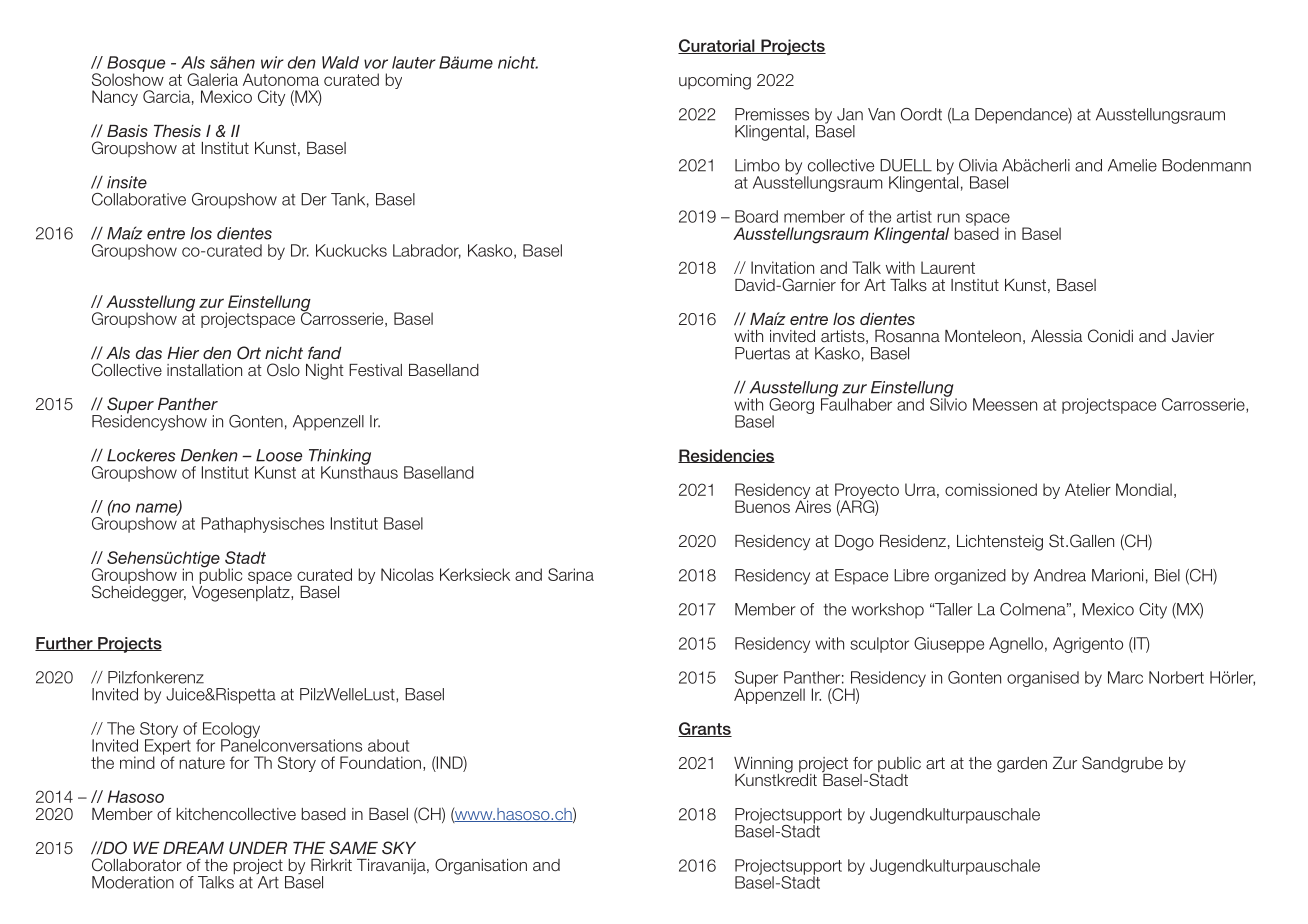 The image size is (1308, 924). What do you see at coordinates (1088, 489) in the page?
I see `Atelier` at bounding box center [1088, 489].
